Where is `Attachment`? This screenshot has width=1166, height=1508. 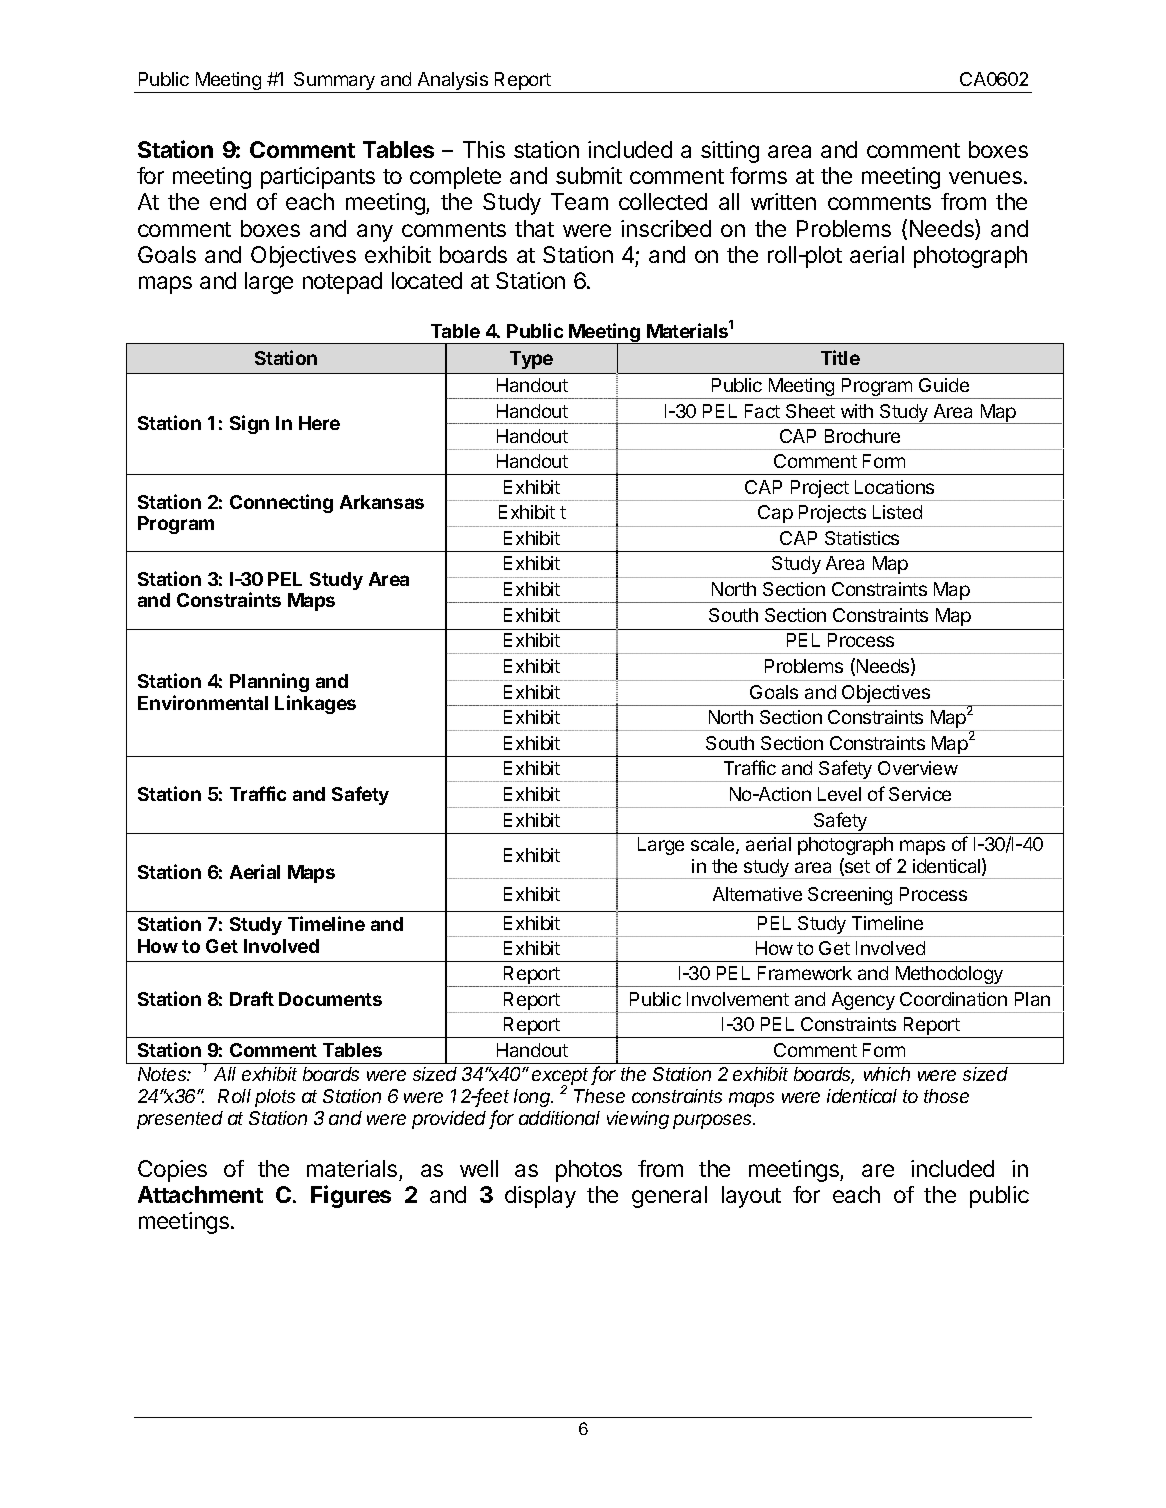 Attachment is located at coordinates (200, 1194).
